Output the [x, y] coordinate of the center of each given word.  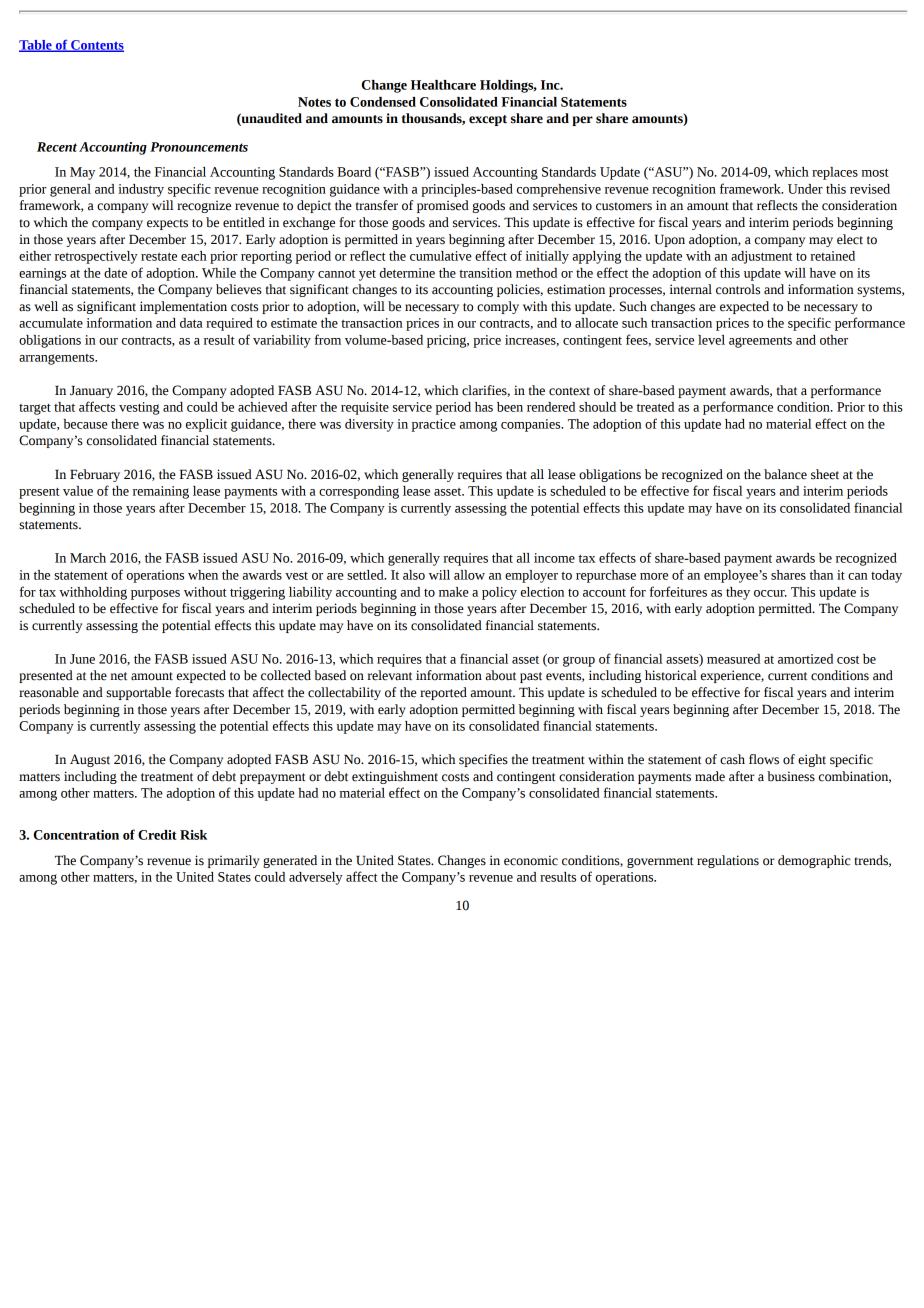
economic [531, 860]
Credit [157, 835]
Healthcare [443, 85]
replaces [835, 173]
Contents [96, 46]
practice [434, 425]
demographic [814, 861]
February [95, 475]
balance [785, 474]
